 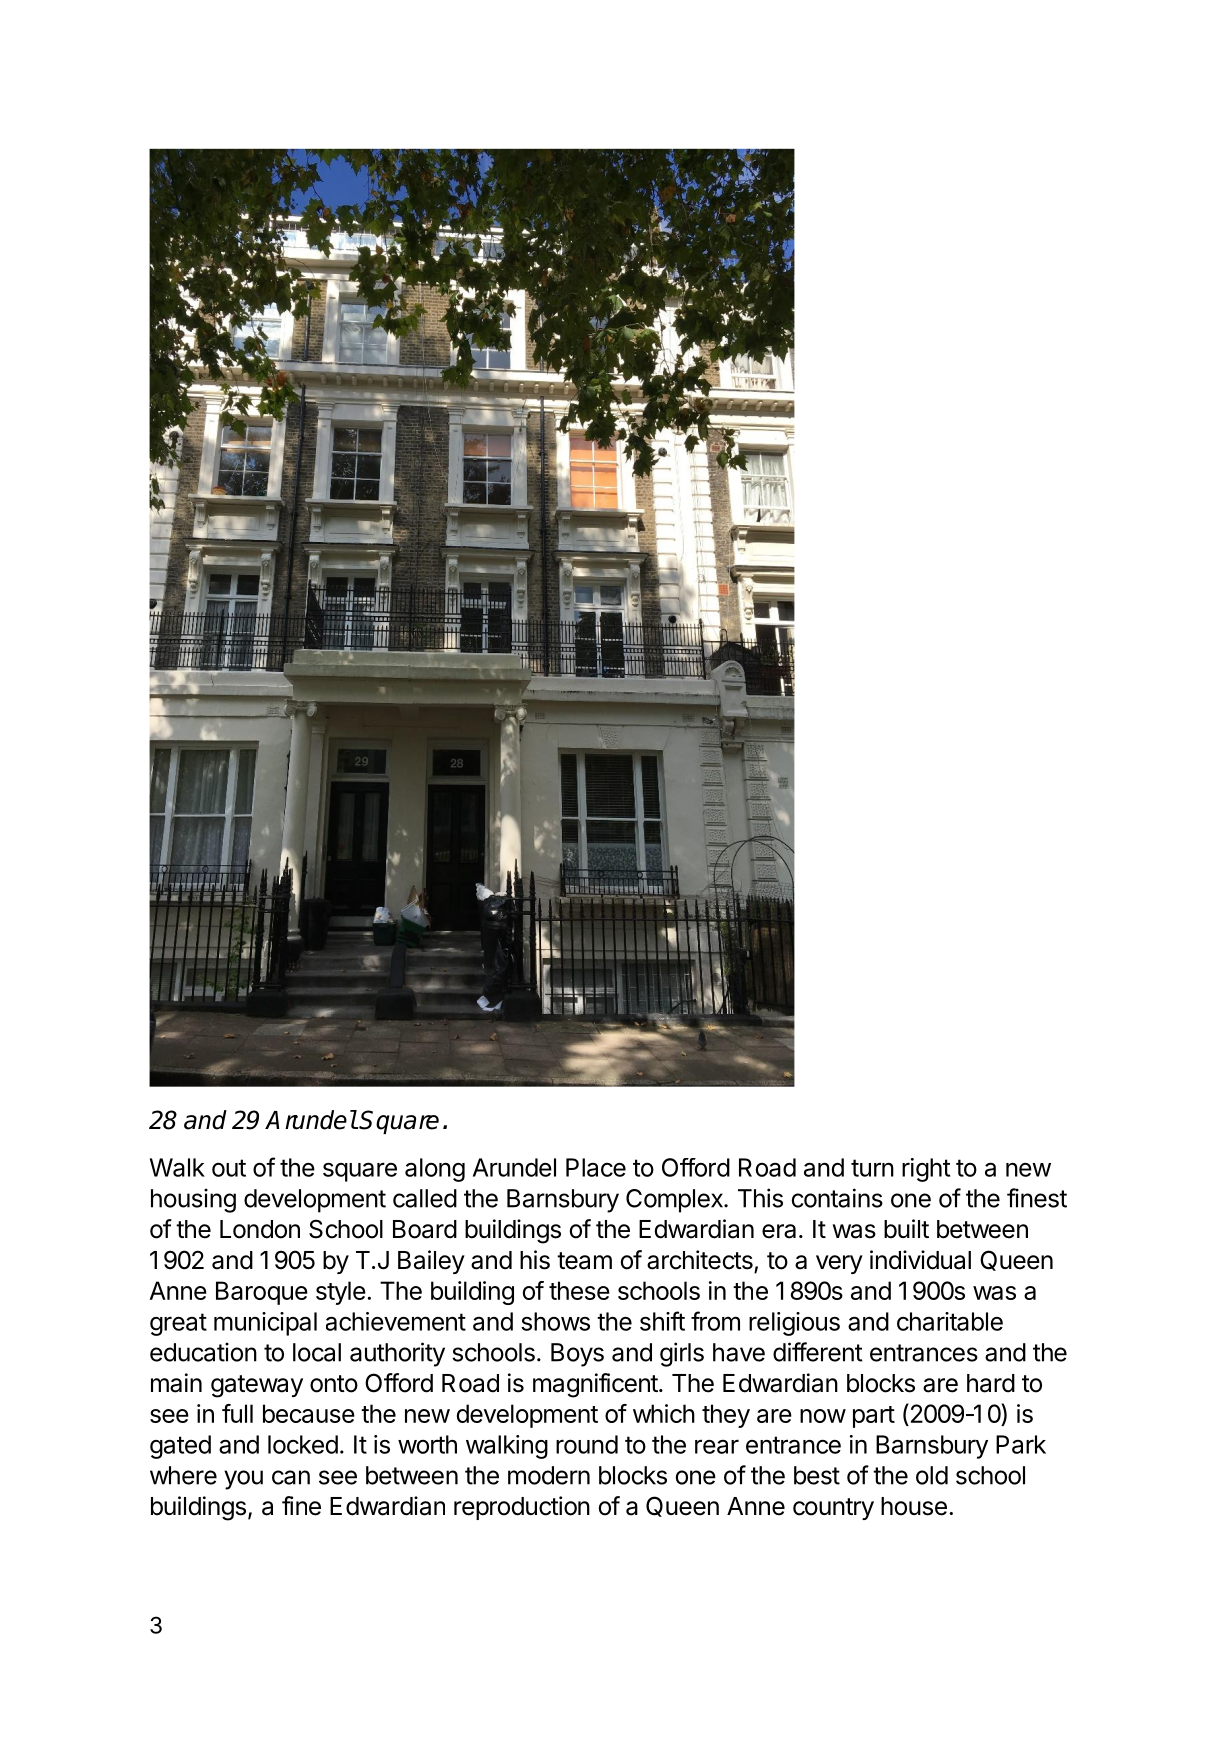 I want to click on magnificent, so click(x=595, y=1385).
